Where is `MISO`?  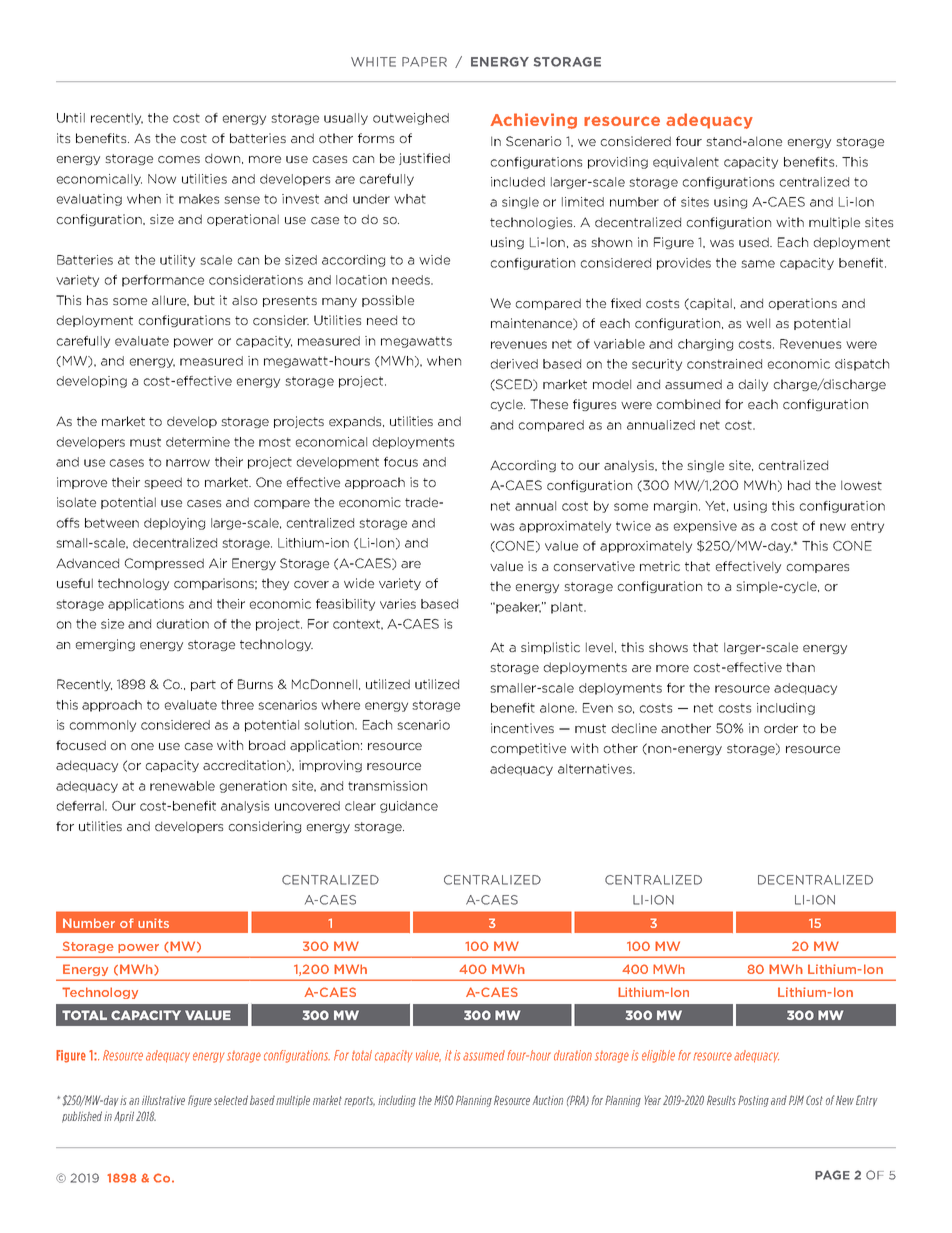
MISO is located at coordinates (444, 1100).
